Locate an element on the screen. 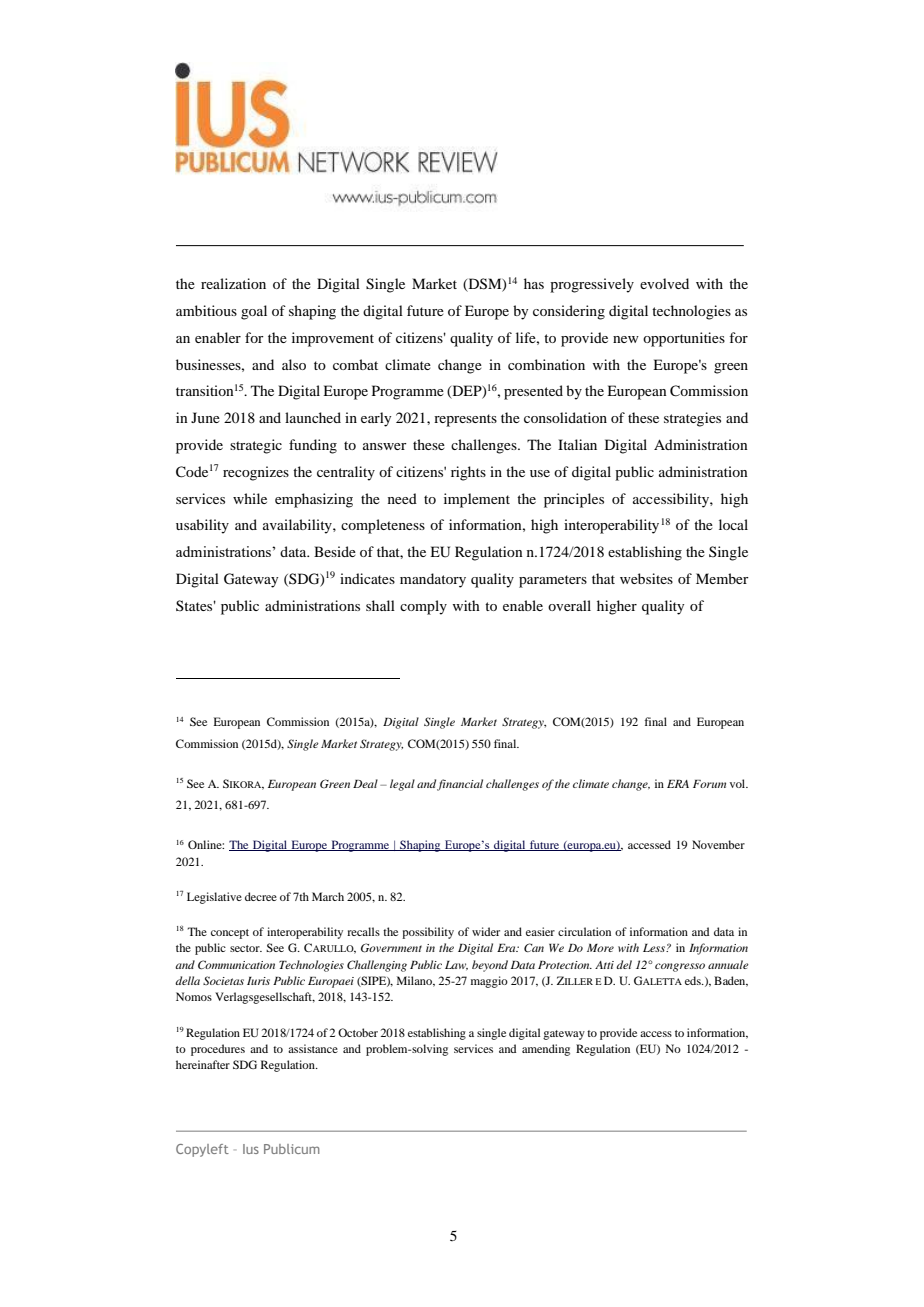 The height and width of the screenshot is (1307, 924). amending is located at coordinates (546, 1050).
